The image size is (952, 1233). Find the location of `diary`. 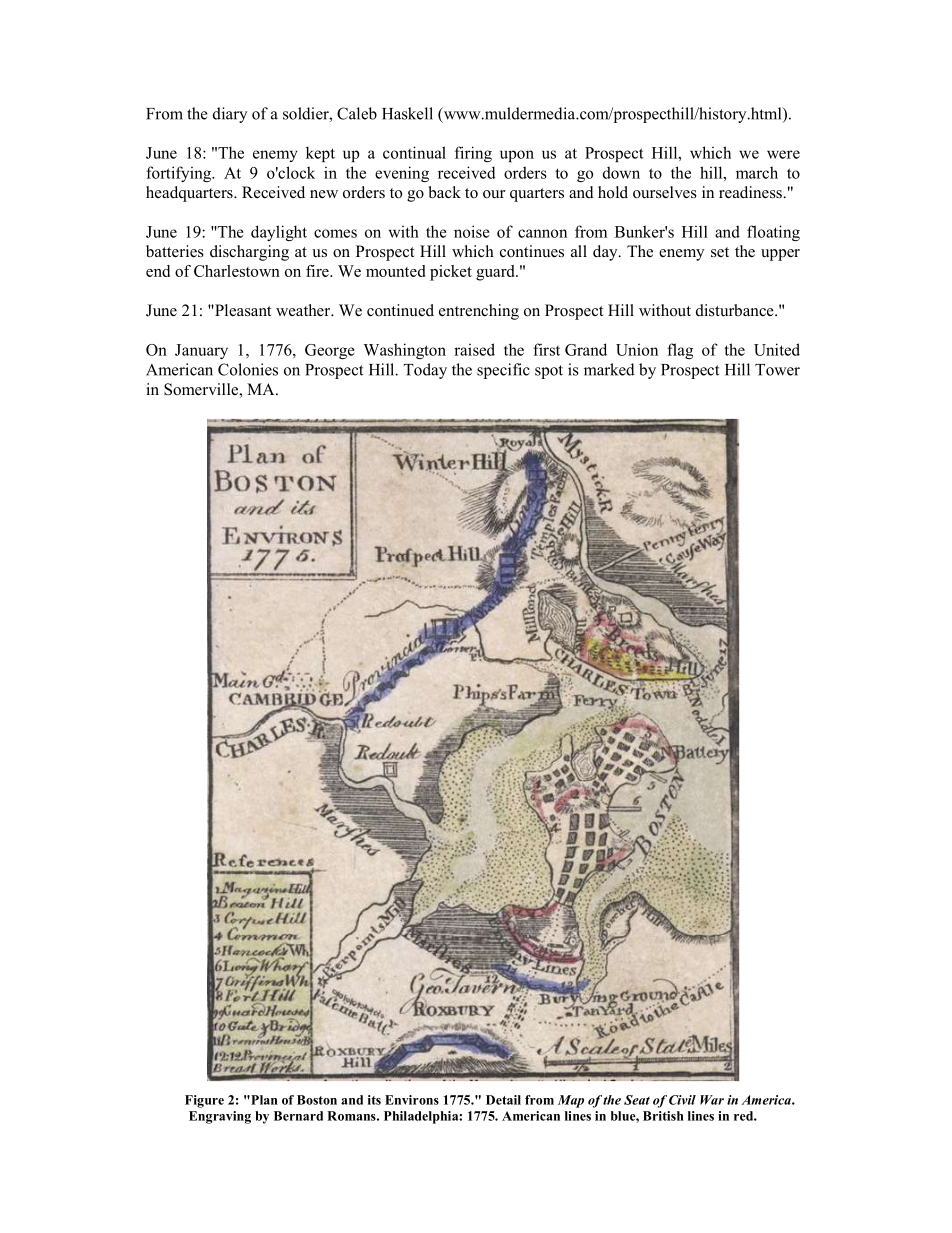

diary is located at coordinates (230, 115).
